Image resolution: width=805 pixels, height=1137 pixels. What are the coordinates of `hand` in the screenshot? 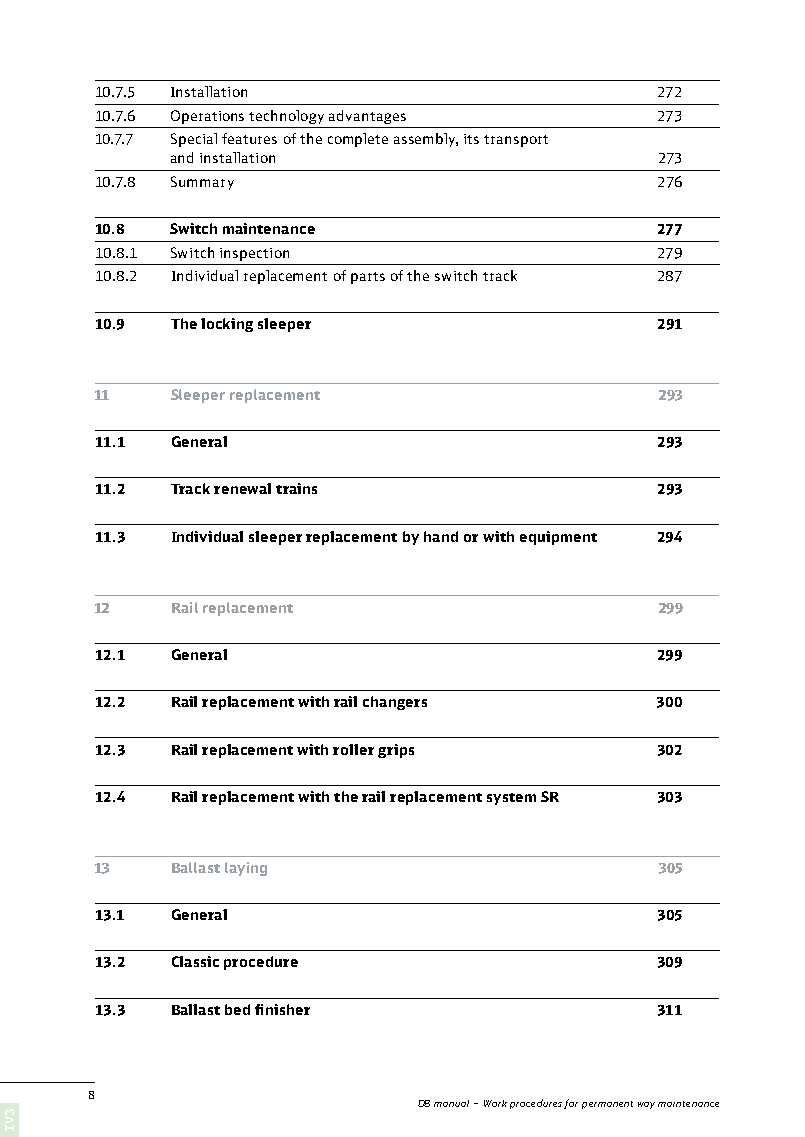 It's located at (441, 536).
